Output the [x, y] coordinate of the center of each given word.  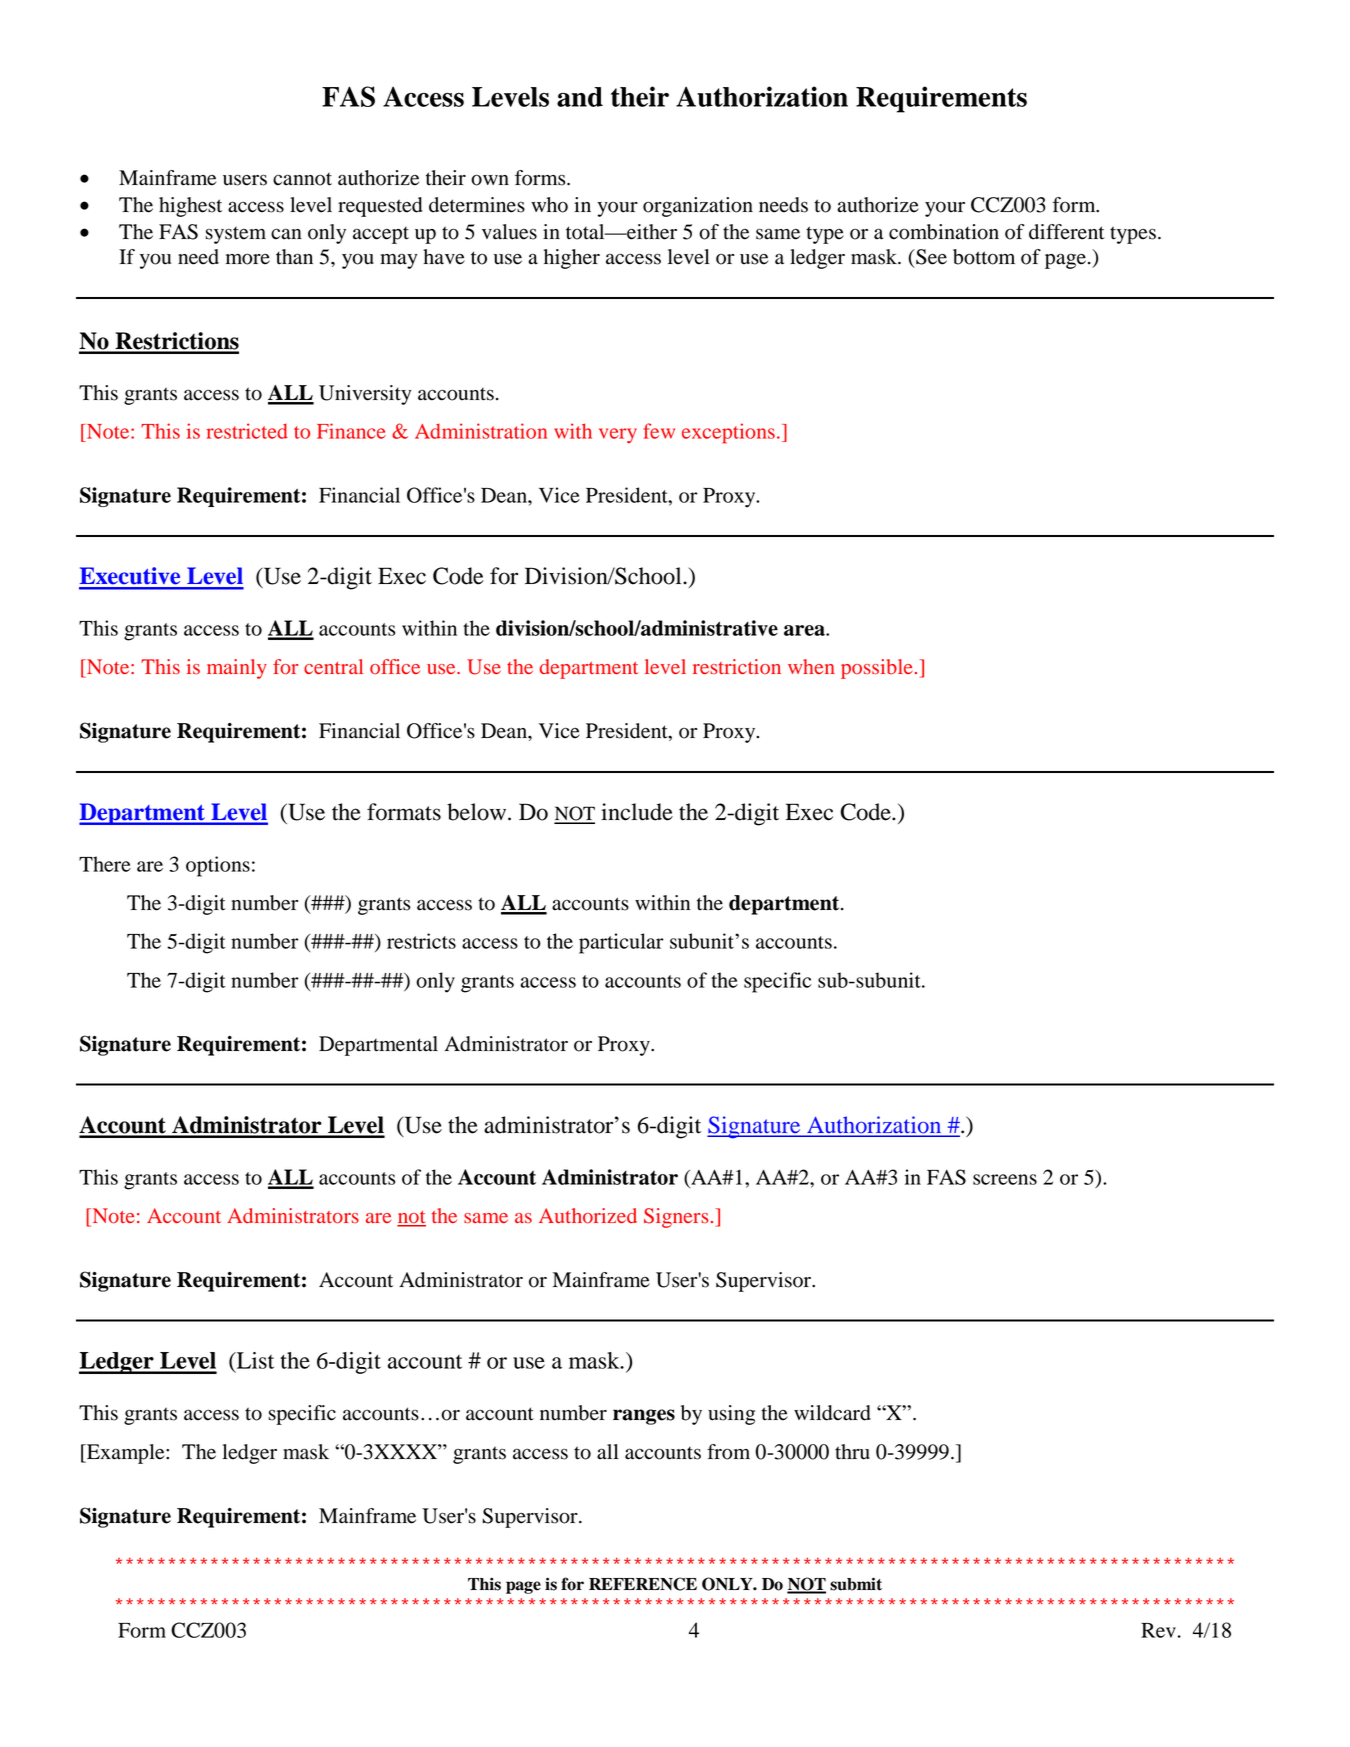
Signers [676, 1218]
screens [1005, 1179]
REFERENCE [643, 1584]
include [637, 812]
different [1067, 232]
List [254, 1360]
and [580, 97]
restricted [247, 431]
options [218, 866]
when [811, 666]
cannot [302, 179]
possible [877, 669]
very [618, 436]
